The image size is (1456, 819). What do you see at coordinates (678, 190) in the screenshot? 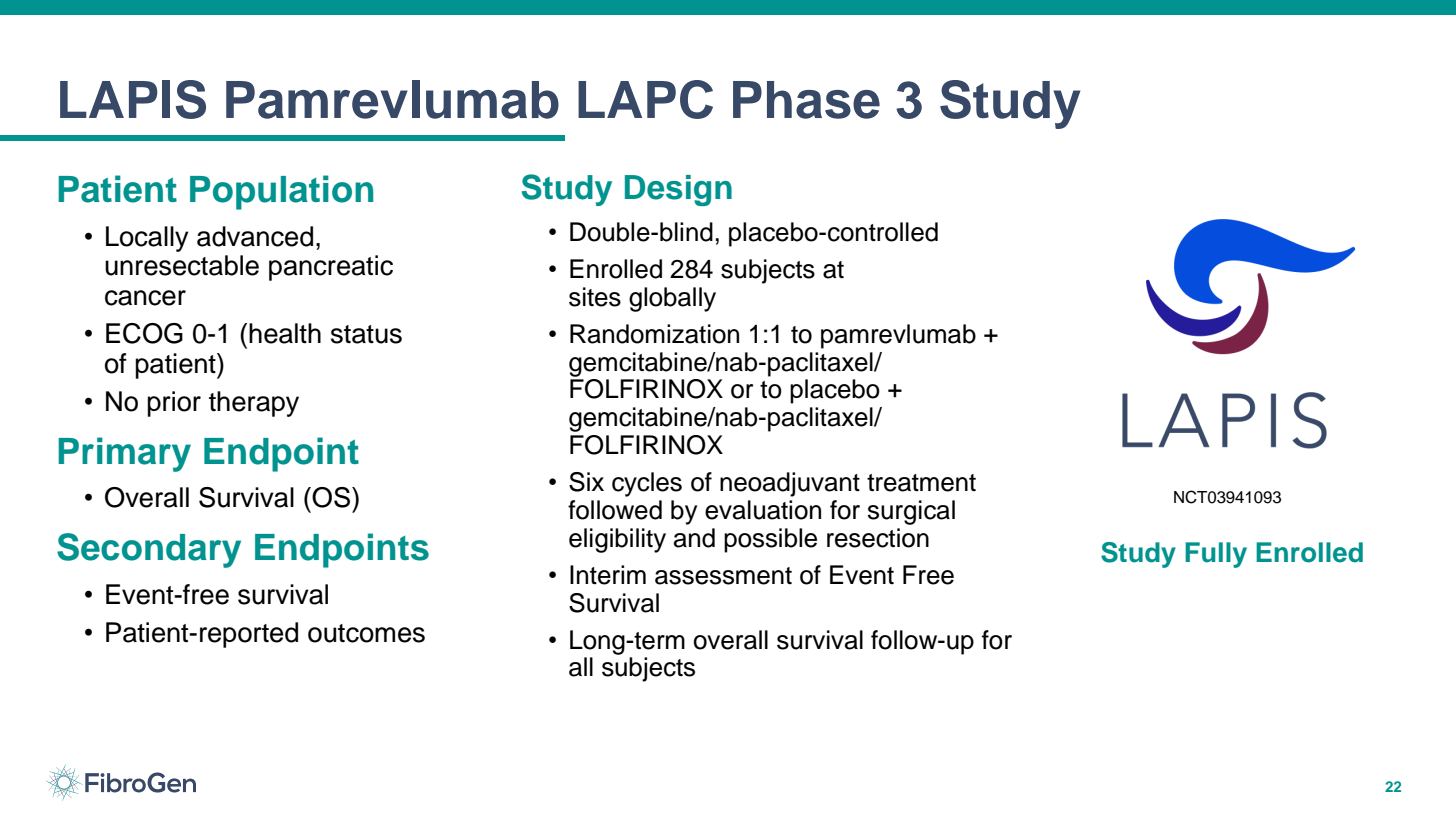
I see `Design` at bounding box center [678, 190].
